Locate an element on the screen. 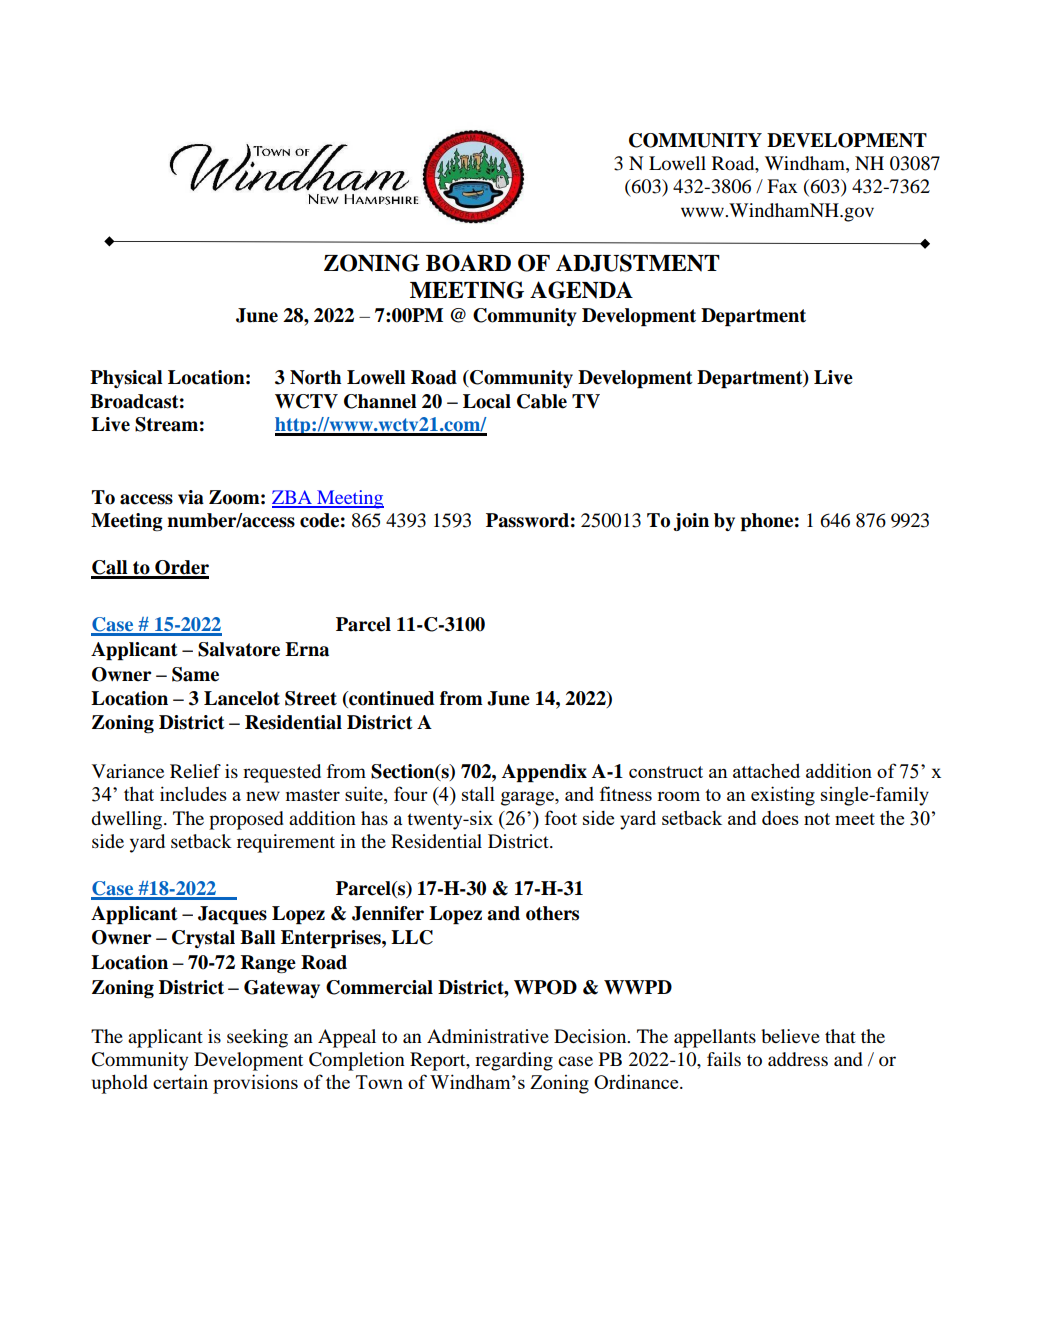 This screenshot has width=1038, height=1343. BOARD is located at coordinates (468, 263).
